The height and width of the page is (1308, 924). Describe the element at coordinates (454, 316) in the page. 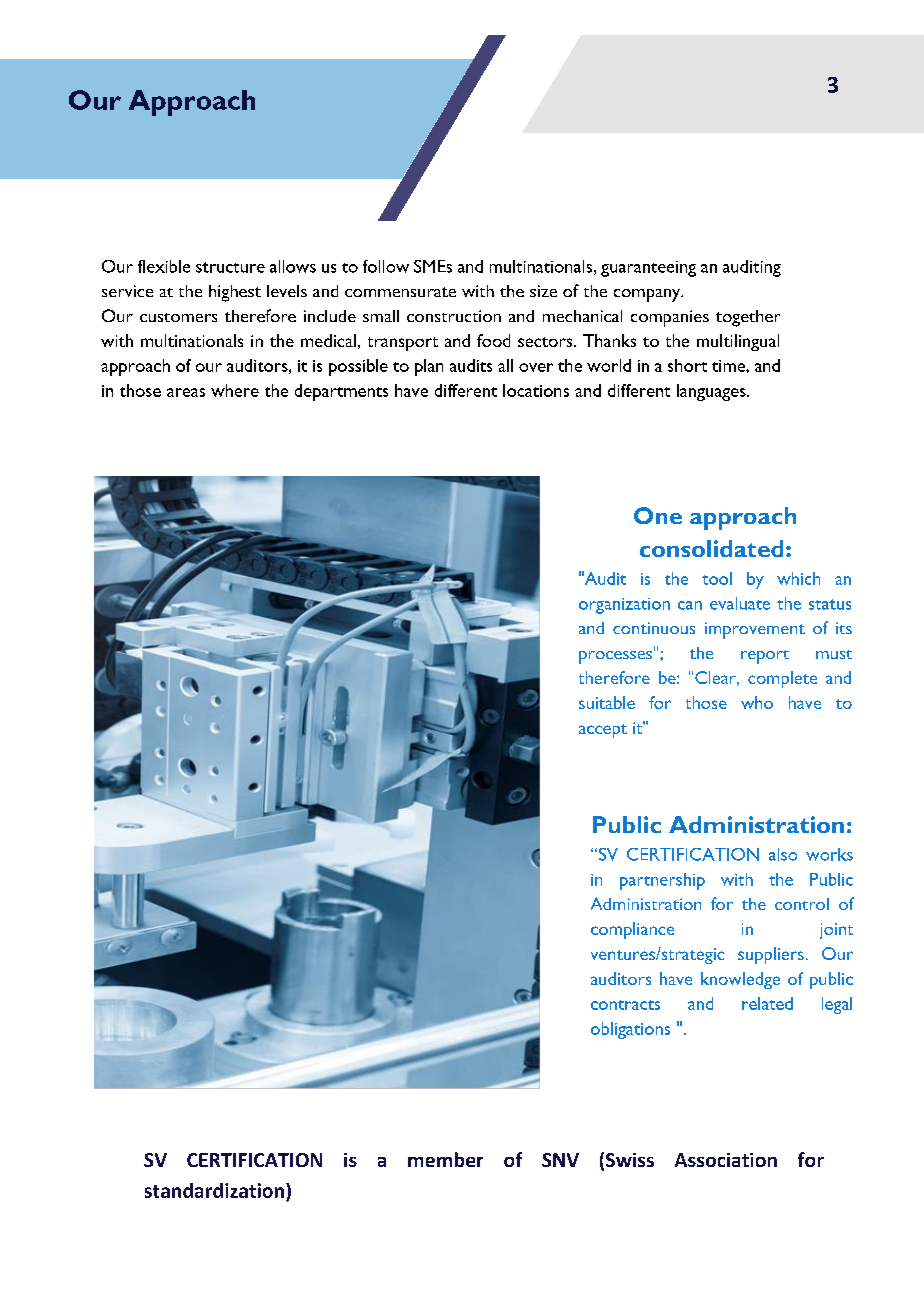

I see `construction` at that location.
